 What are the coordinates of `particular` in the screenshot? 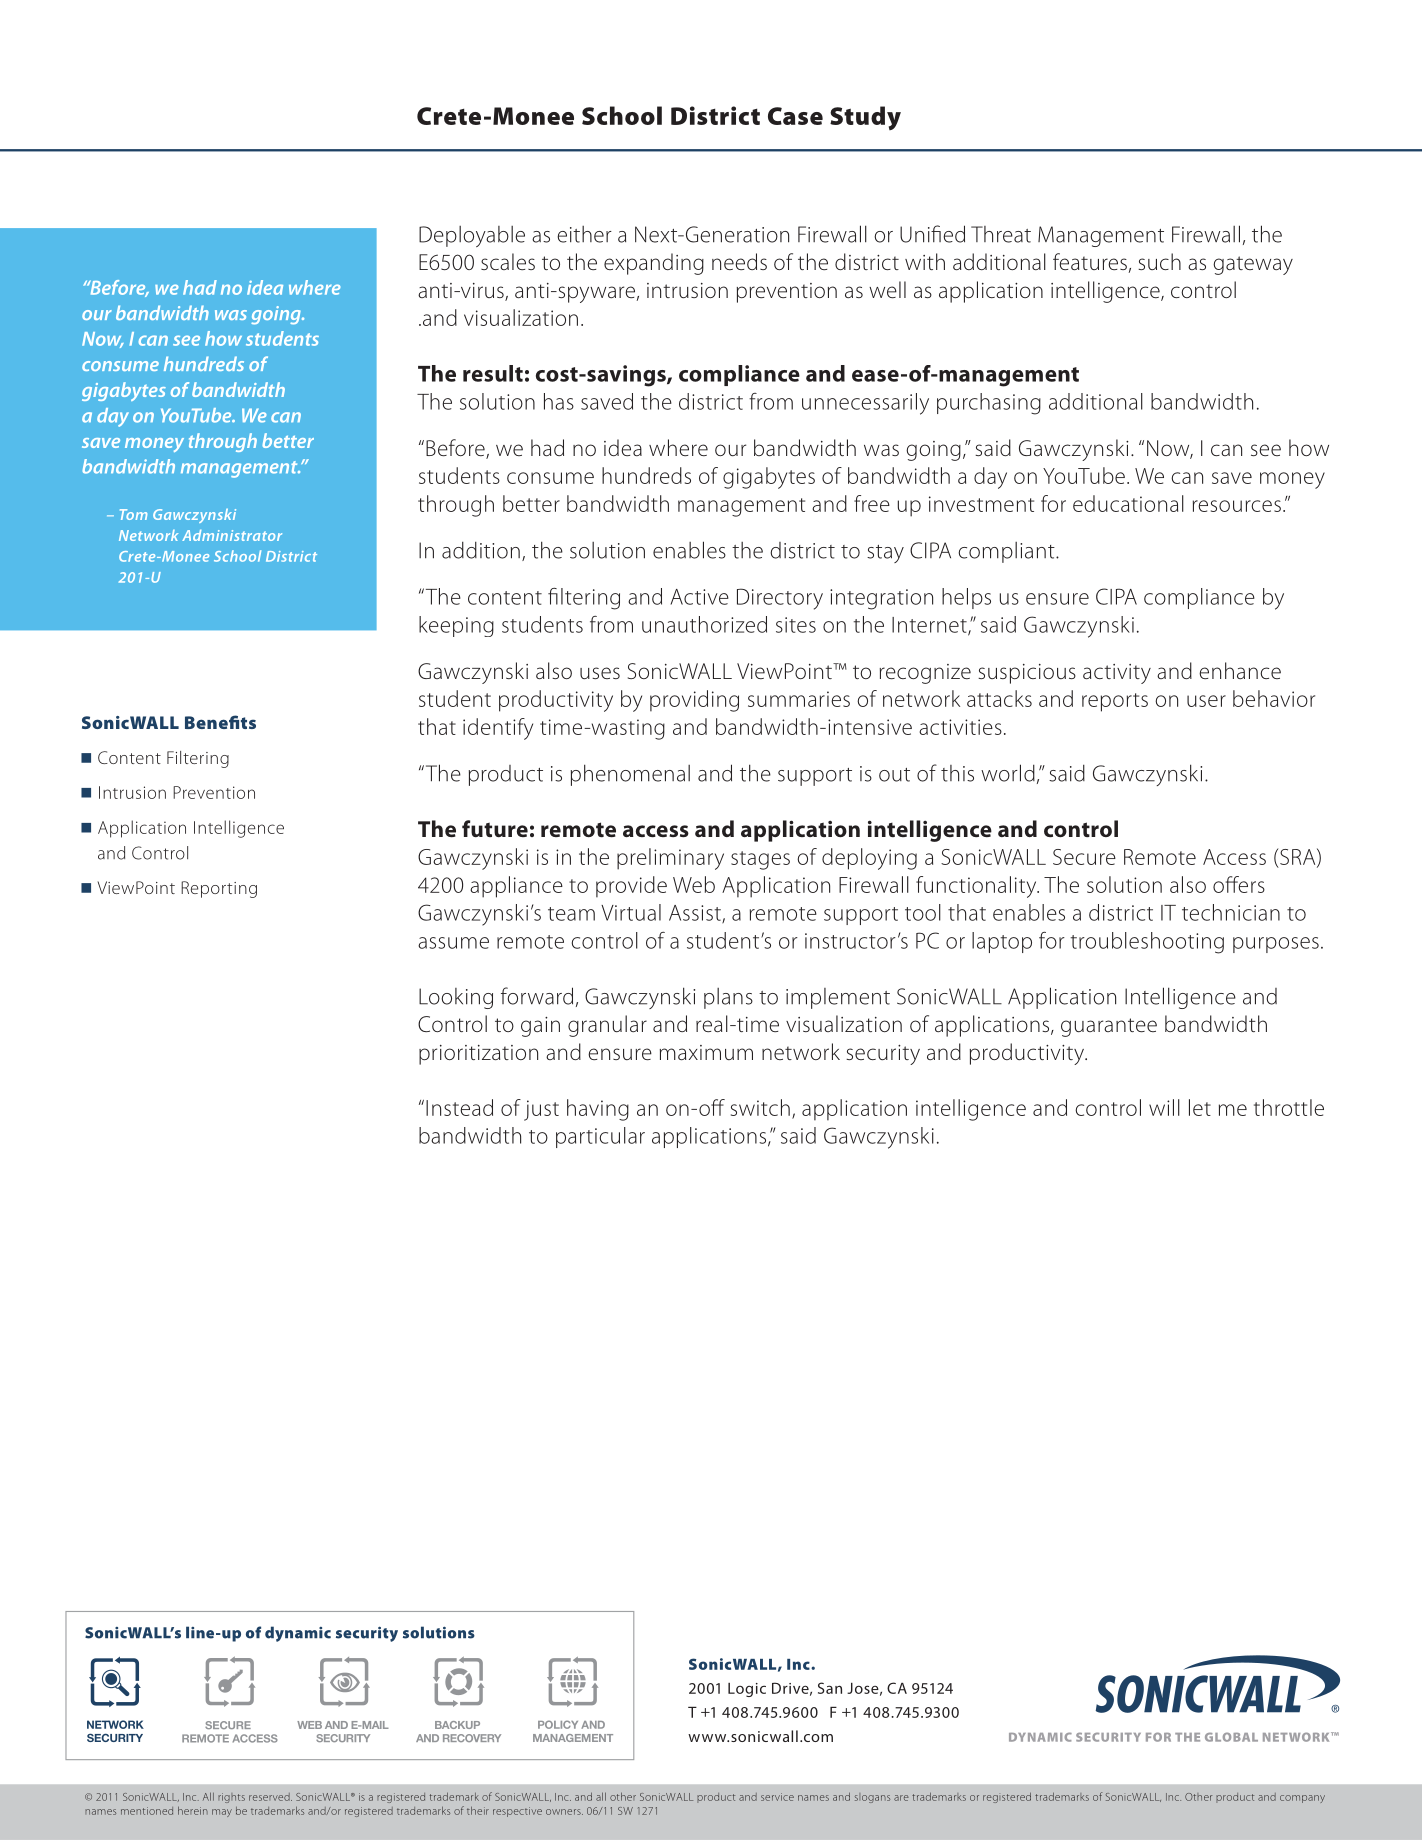 It's located at (600, 1137).
